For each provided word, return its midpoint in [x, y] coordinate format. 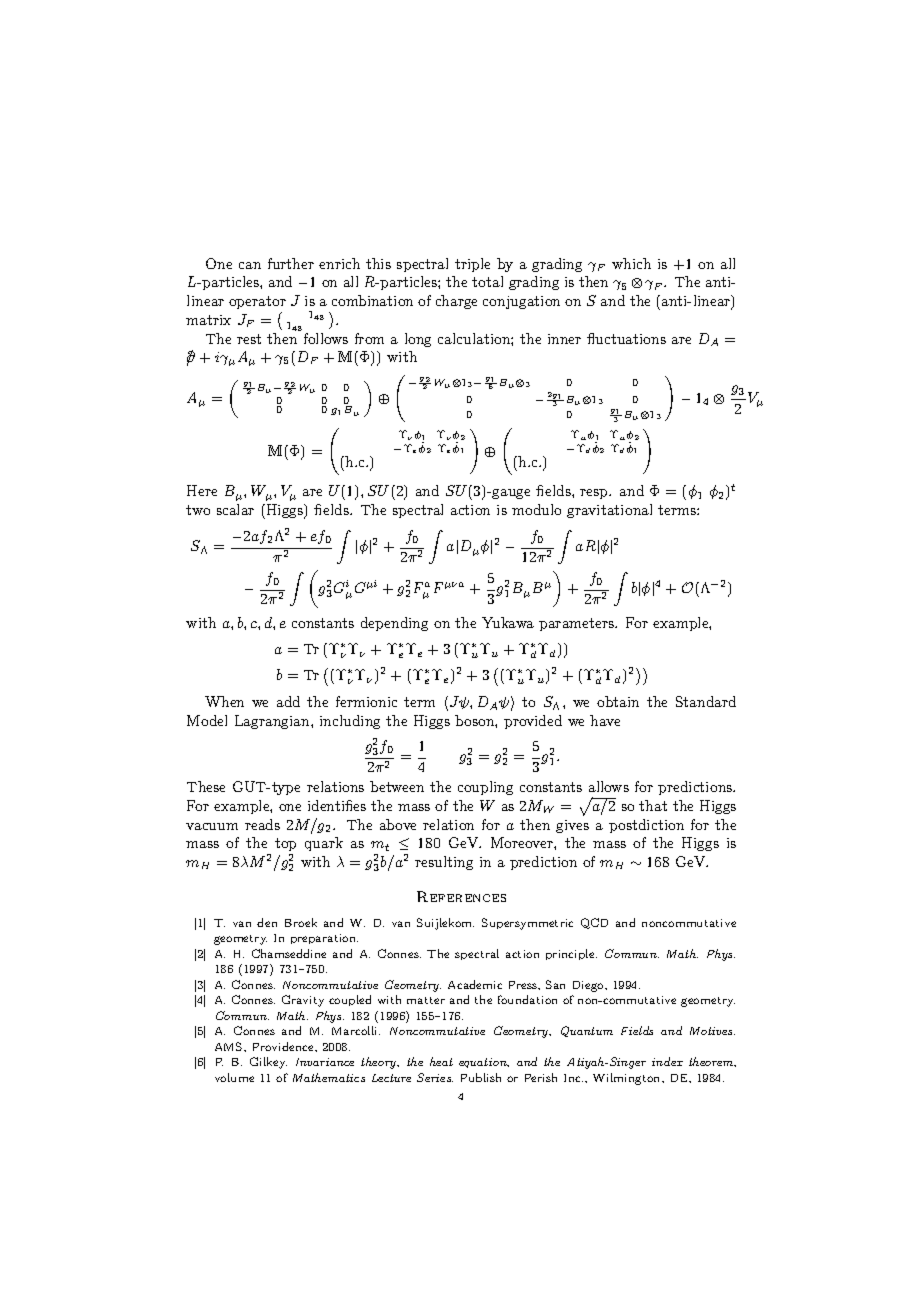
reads [262, 824]
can [250, 265]
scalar [235, 509]
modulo [536, 509]
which [631, 263]
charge [456, 302]
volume [234, 1077]
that [653, 805]
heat [441, 1061]
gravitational [609, 511]
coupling [485, 788]
